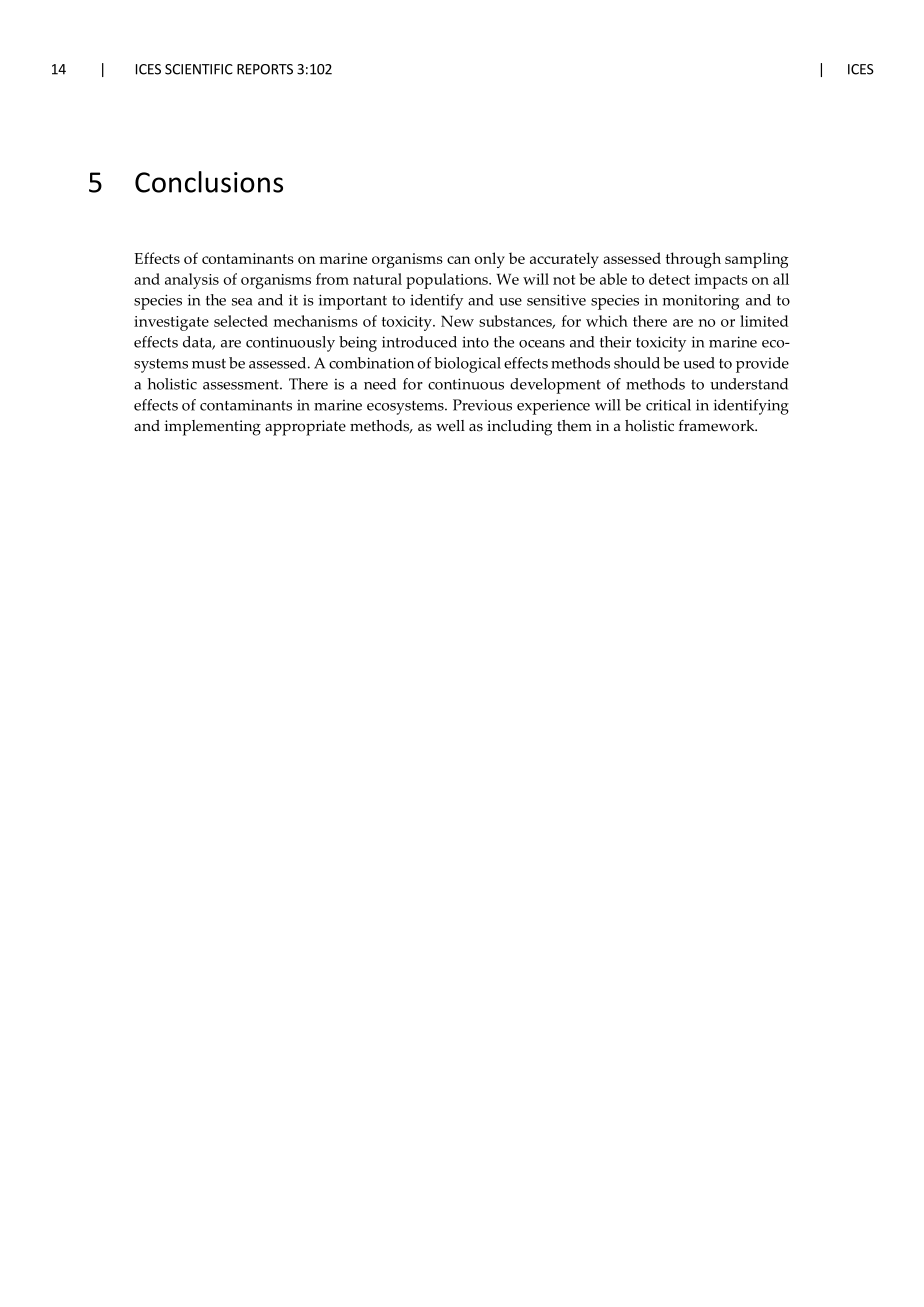  I want to click on limited, so click(764, 321).
